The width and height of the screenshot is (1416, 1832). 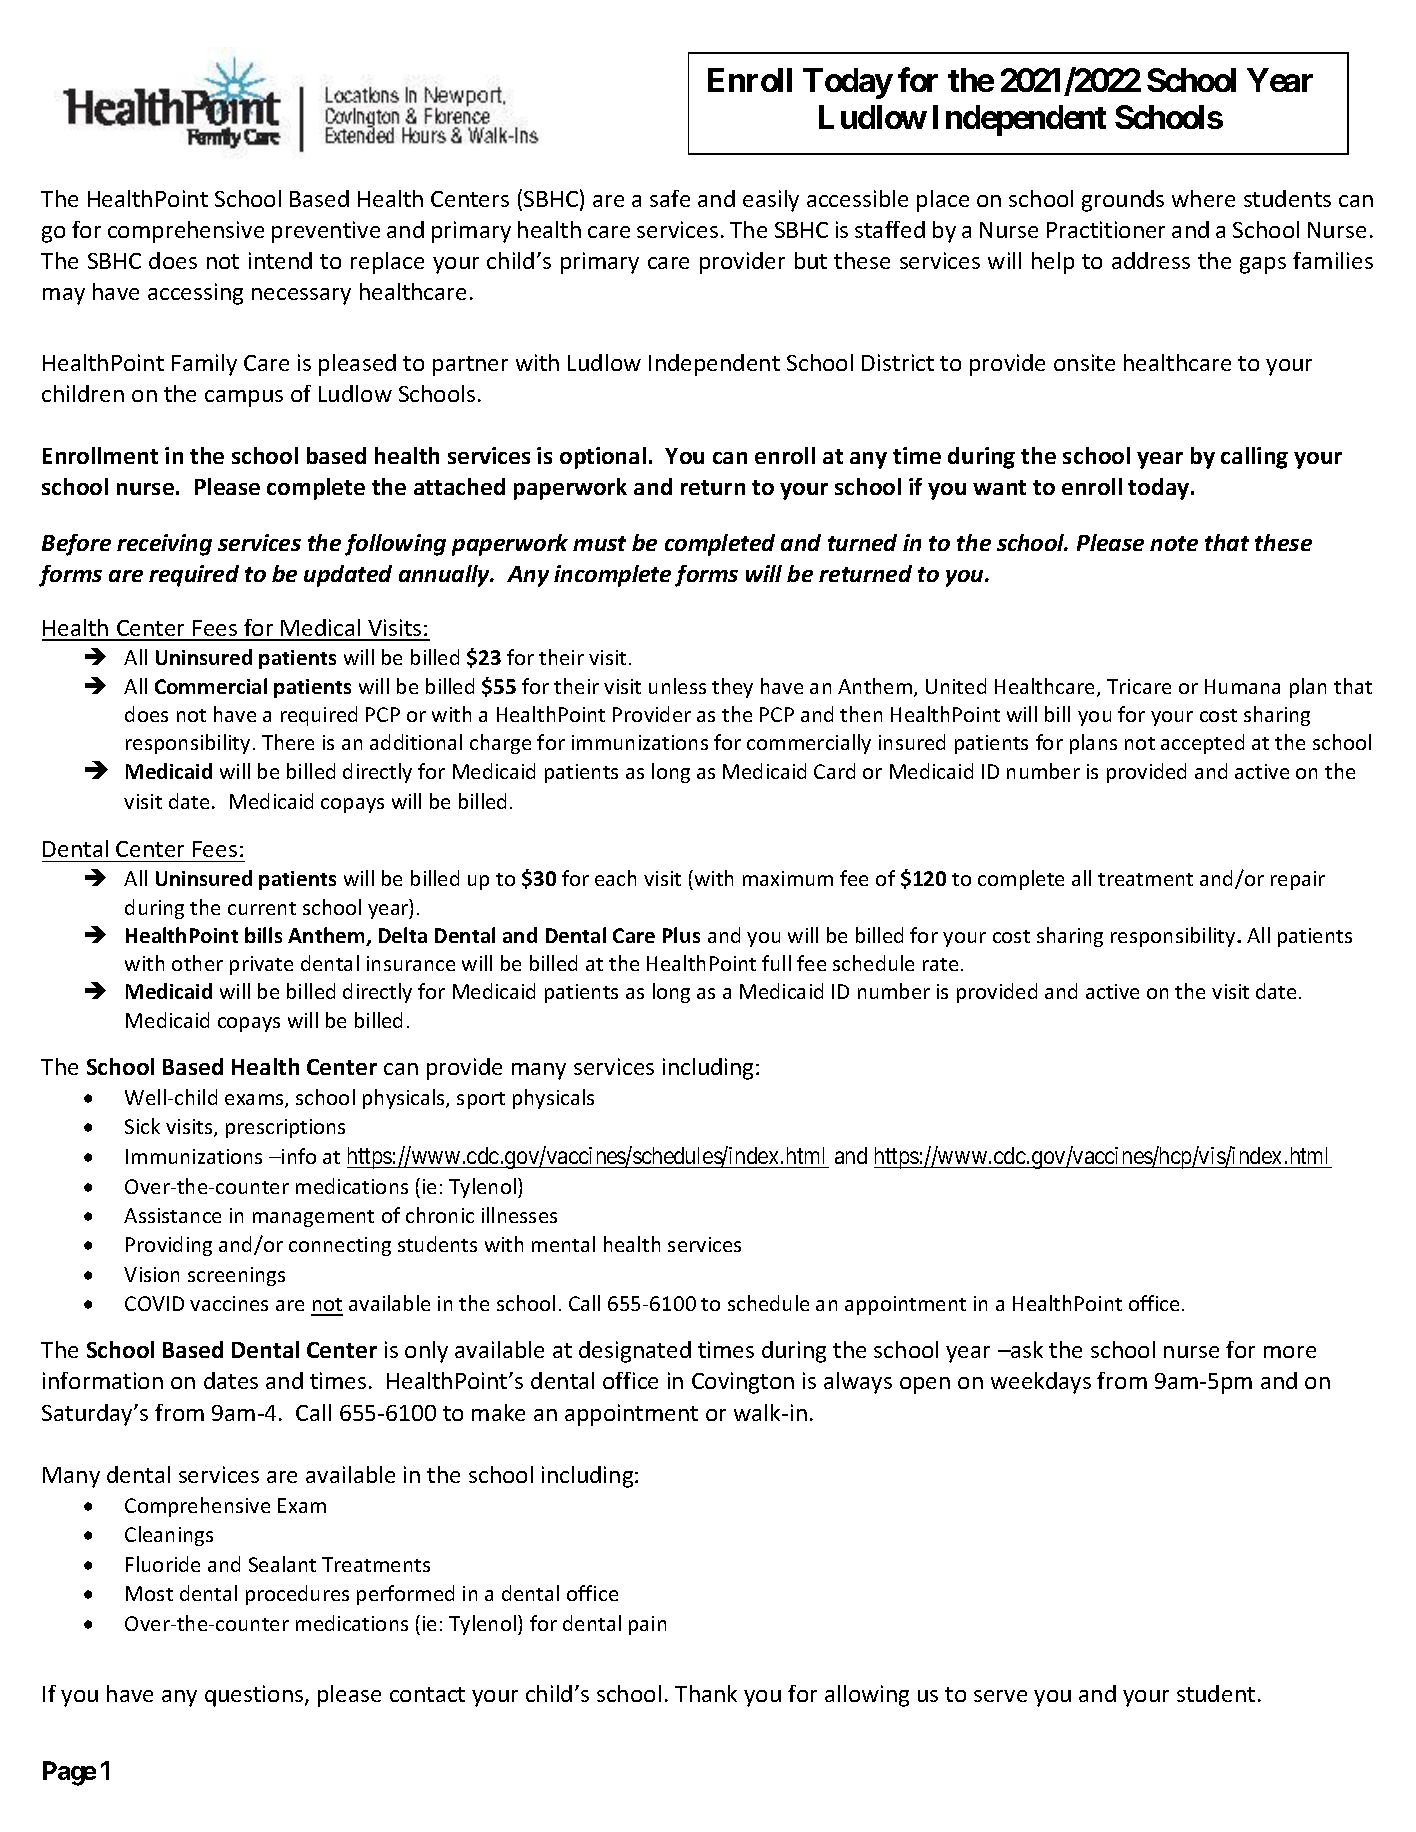 I want to click on each, so click(x=615, y=878).
